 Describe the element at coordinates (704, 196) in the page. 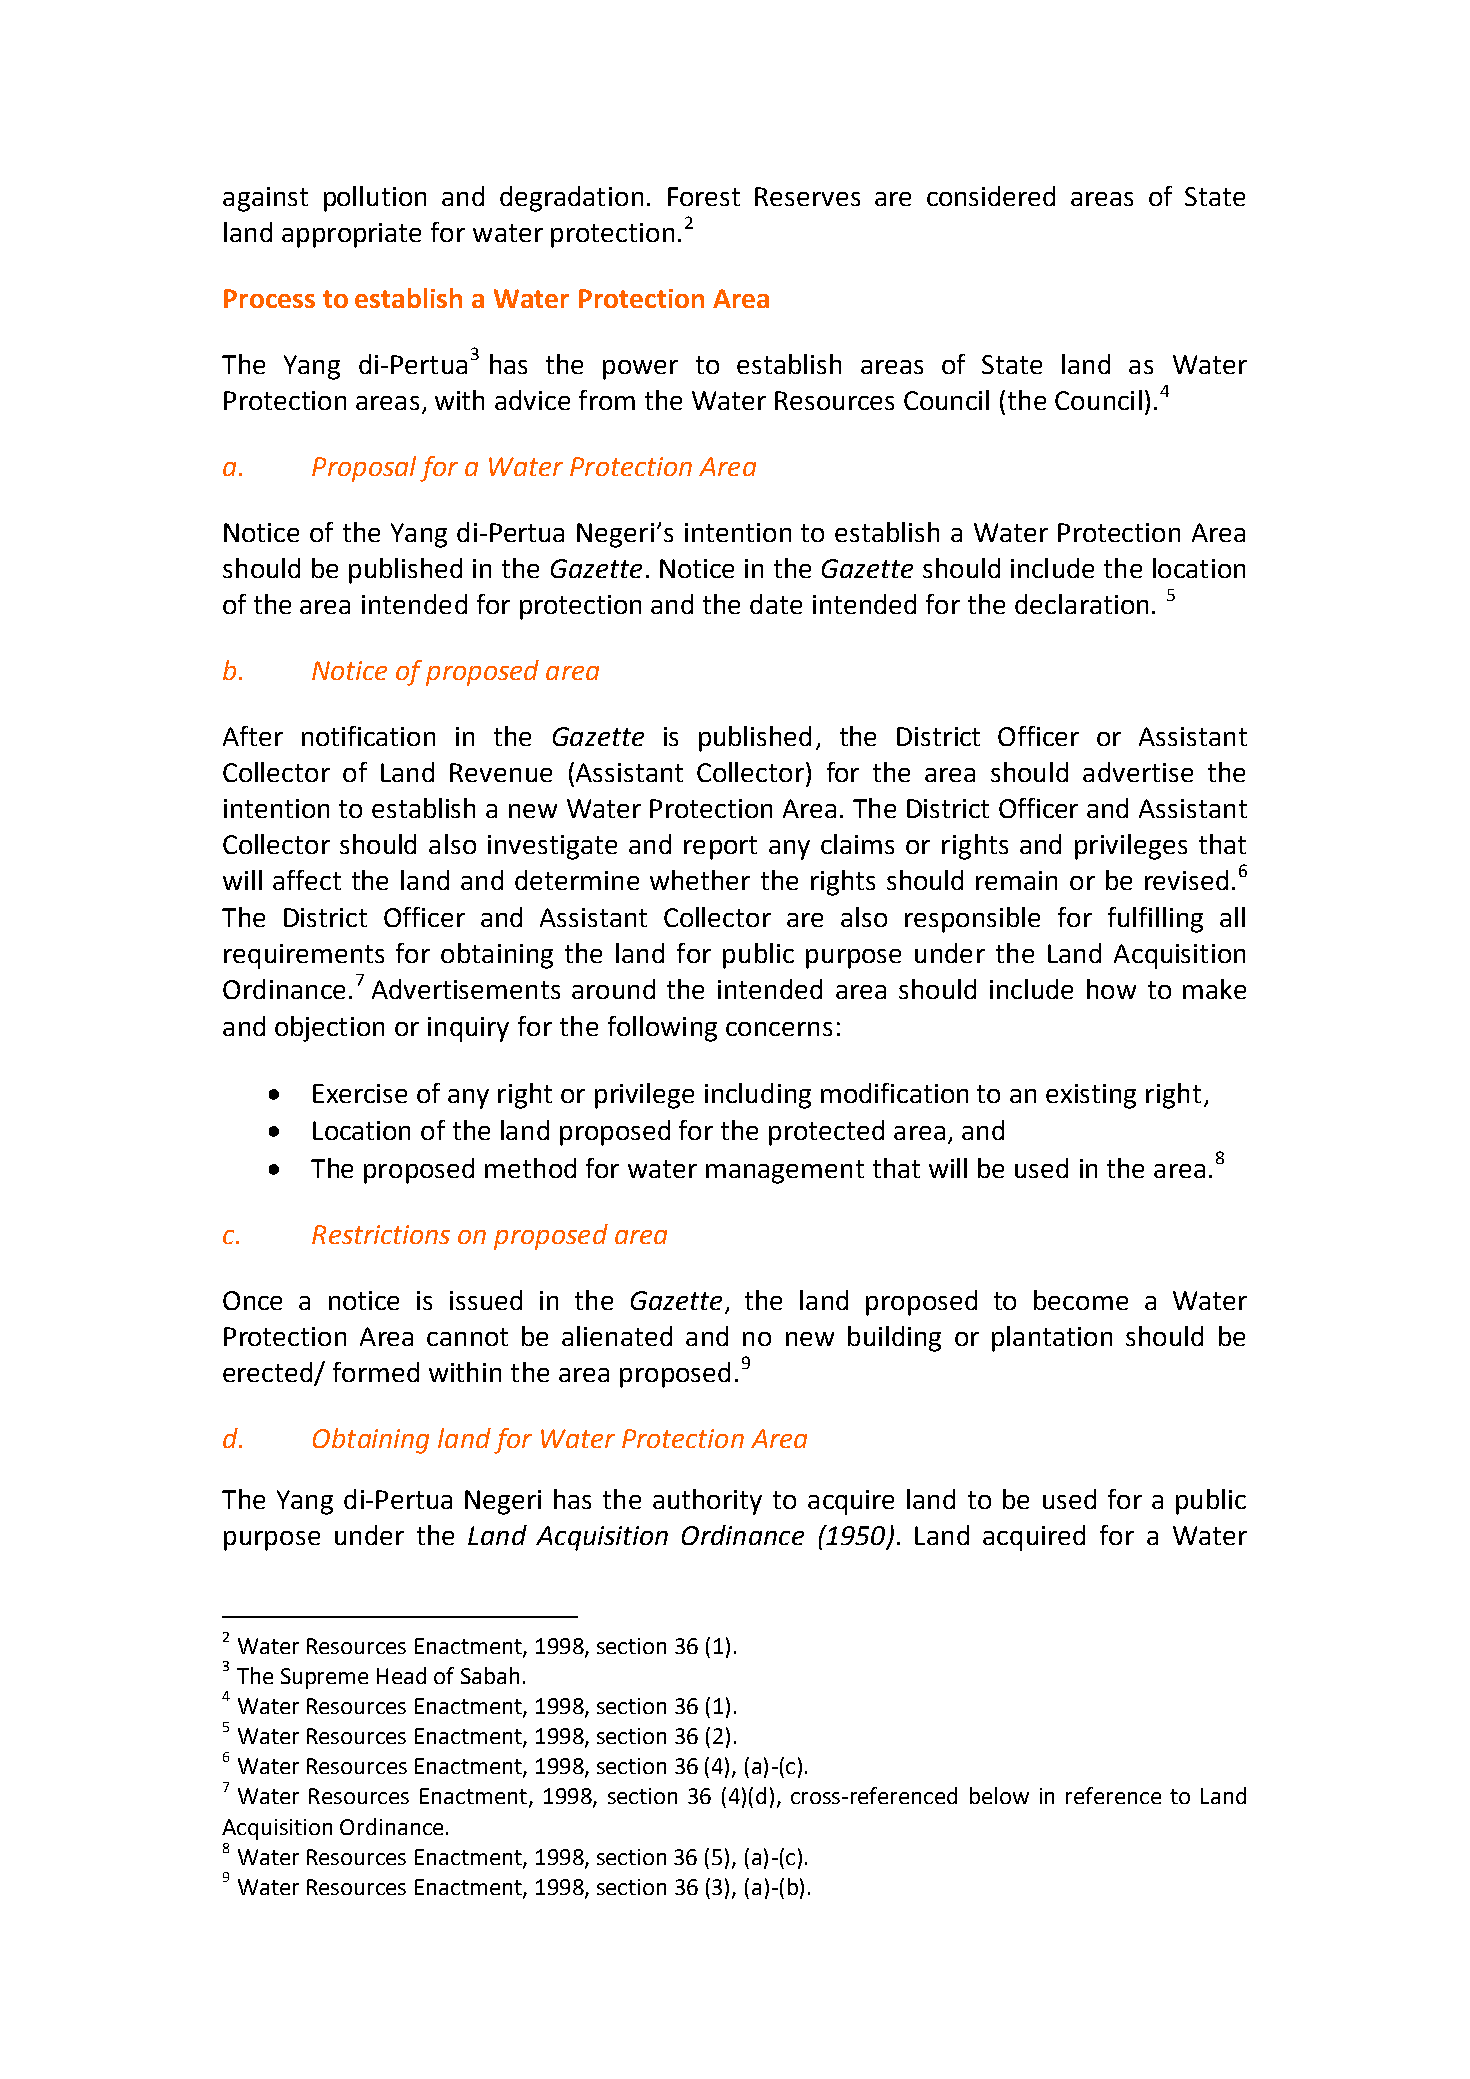

I see `Forest` at that location.
